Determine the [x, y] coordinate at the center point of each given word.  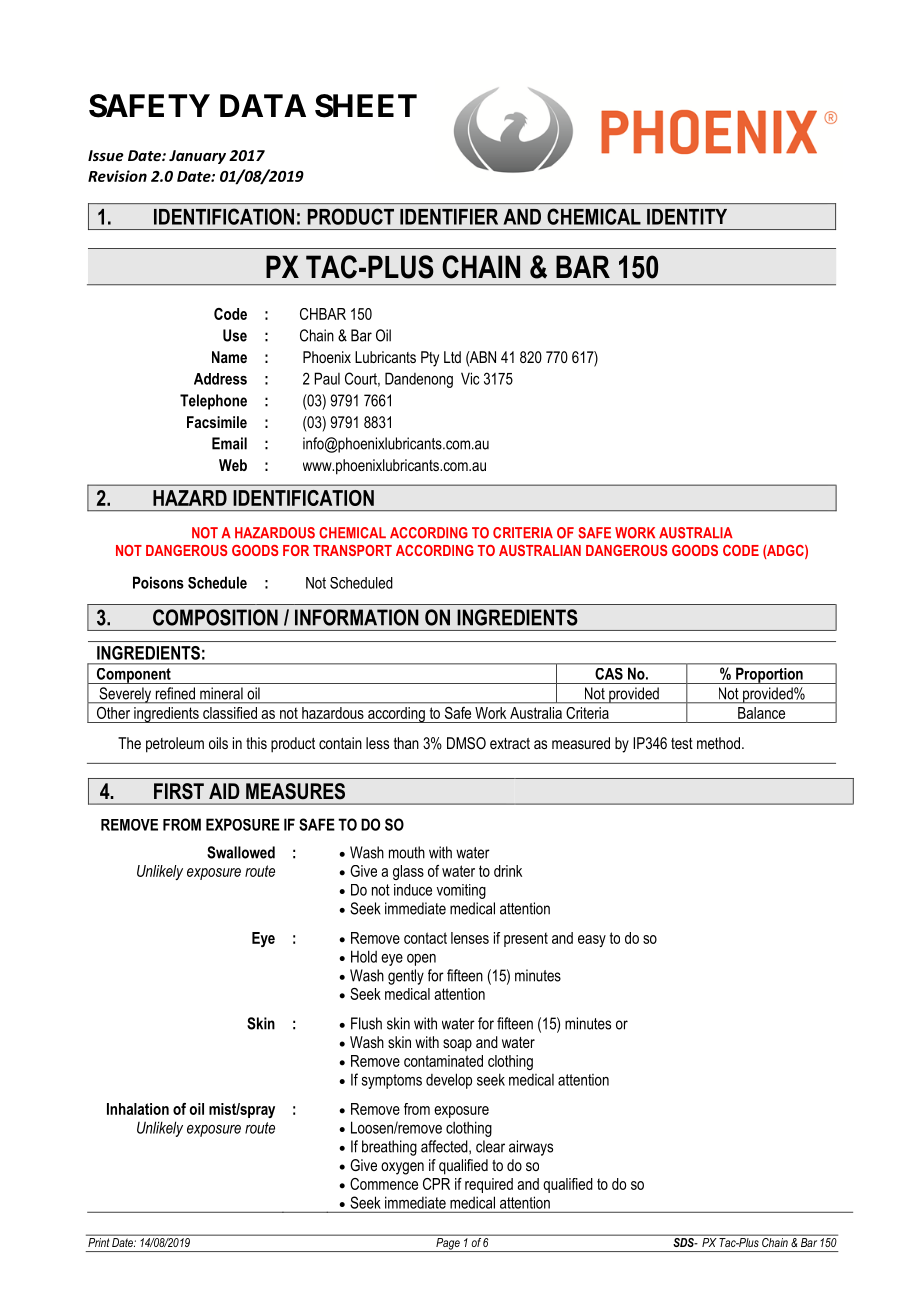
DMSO [466, 743]
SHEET [366, 106]
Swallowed [241, 852]
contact [425, 938]
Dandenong [419, 380]
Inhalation [138, 1109]
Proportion [769, 676]
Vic [470, 378]
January [197, 157]
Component [134, 676]
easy [592, 941]
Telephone [213, 402]
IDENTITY [687, 217]
